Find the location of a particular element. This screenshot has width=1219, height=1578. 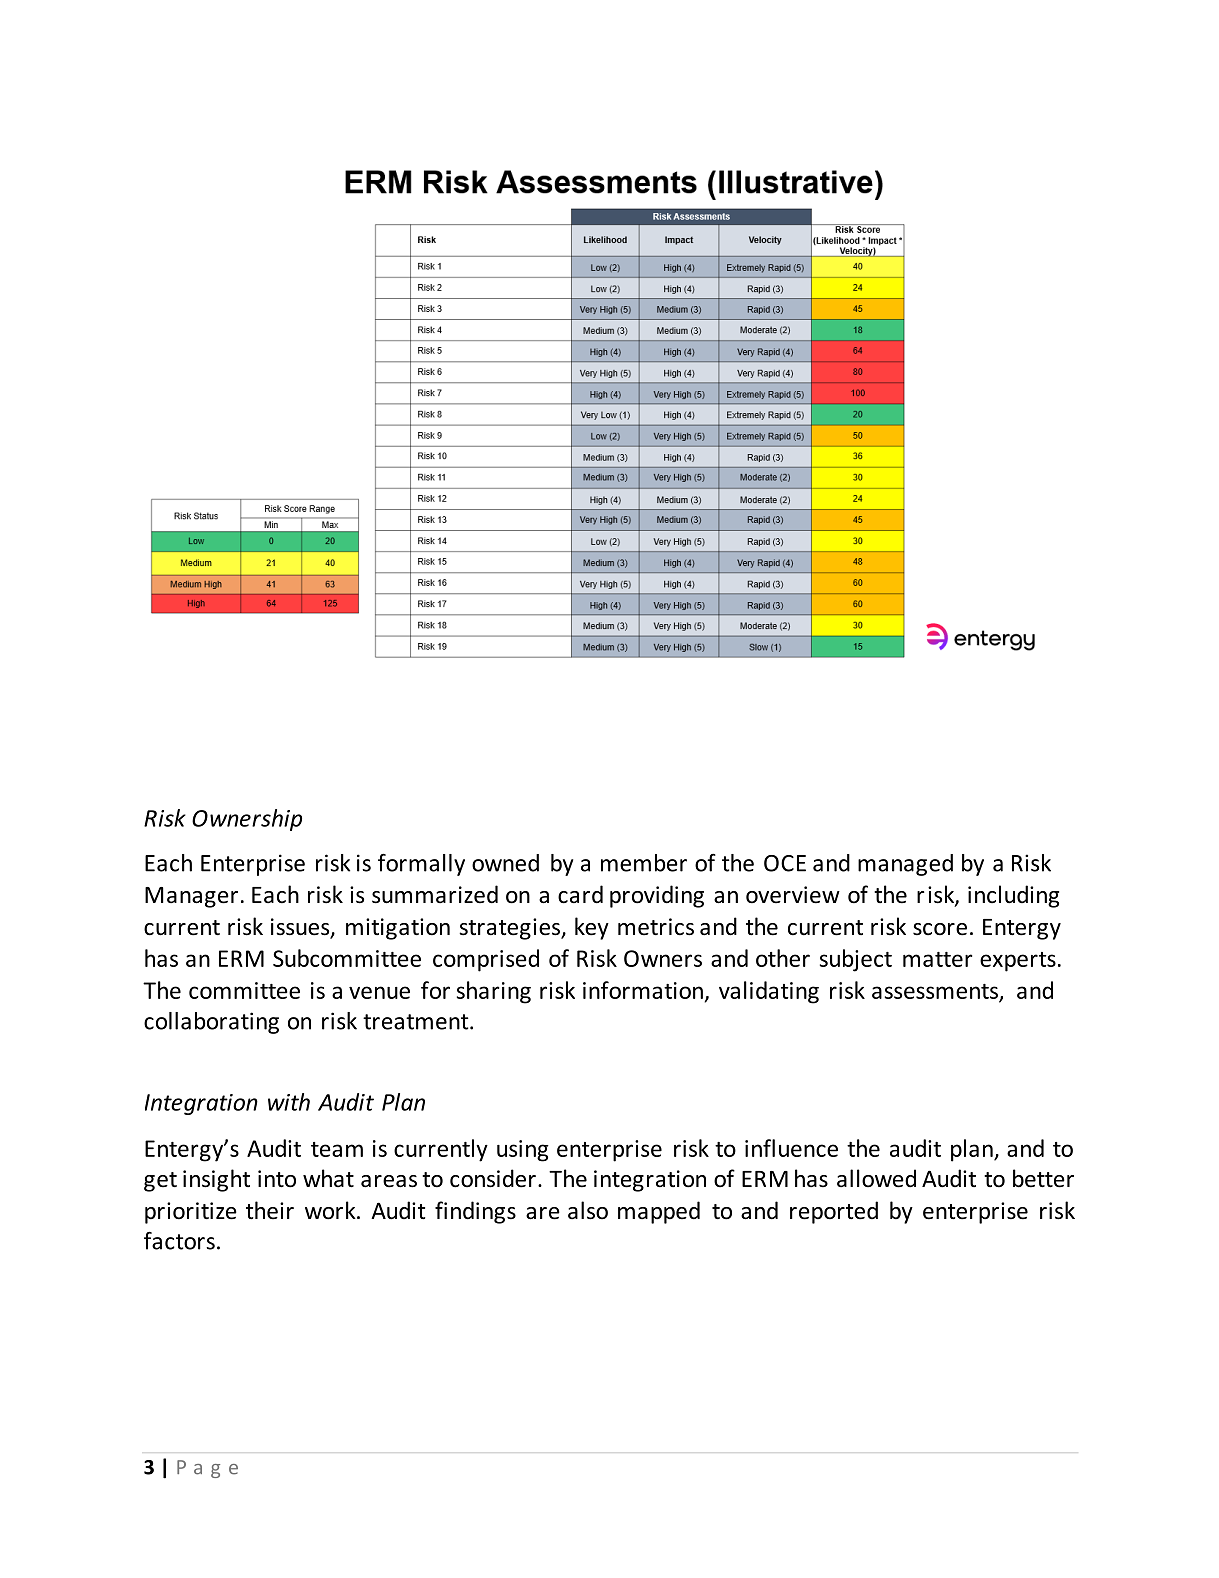

member is located at coordinates (644, 863).
